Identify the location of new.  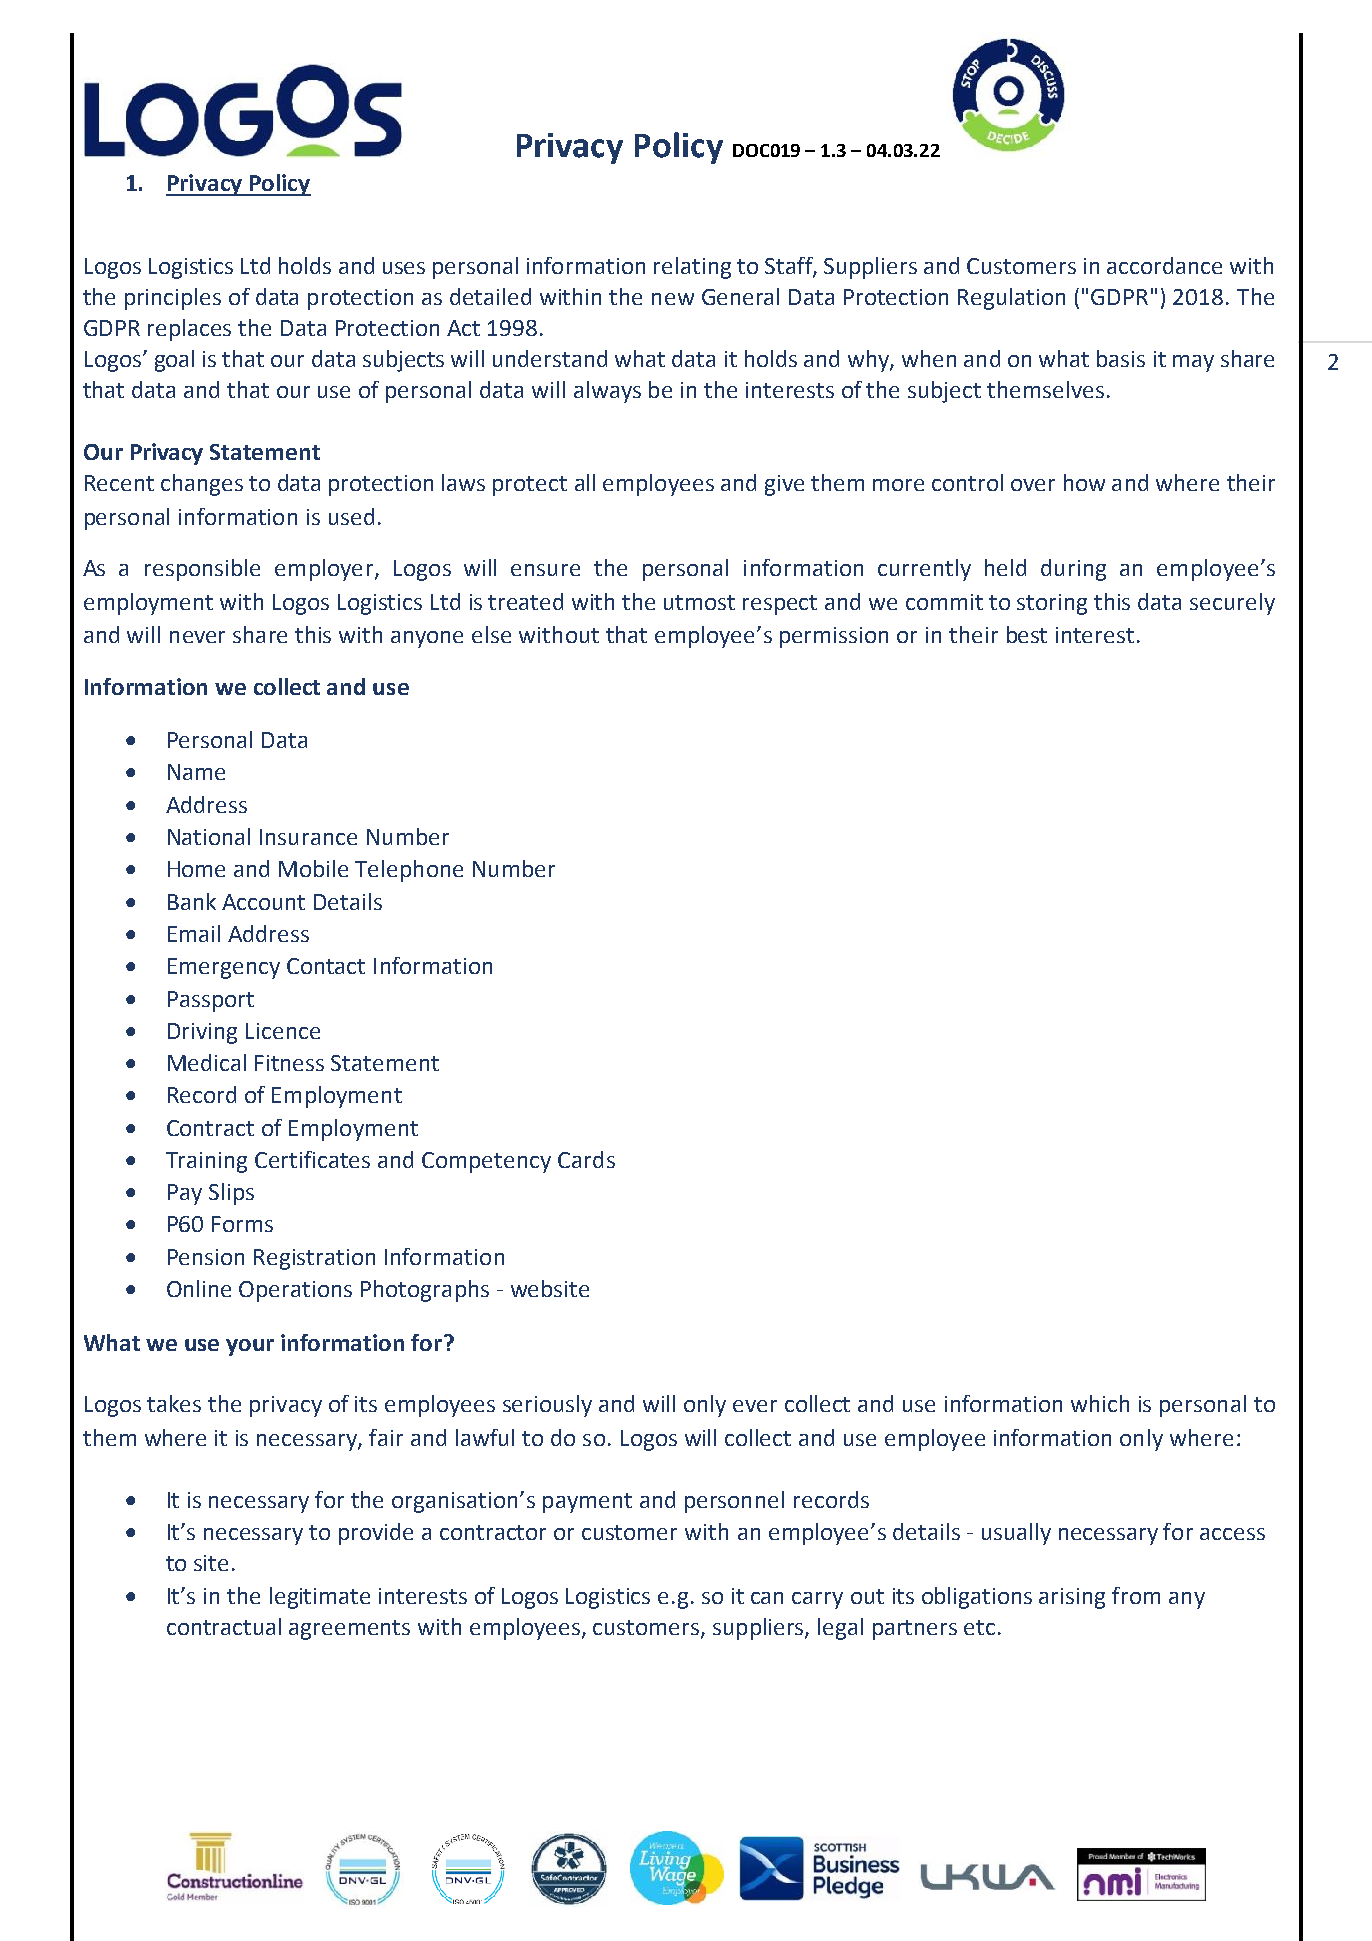
(673, 299).
